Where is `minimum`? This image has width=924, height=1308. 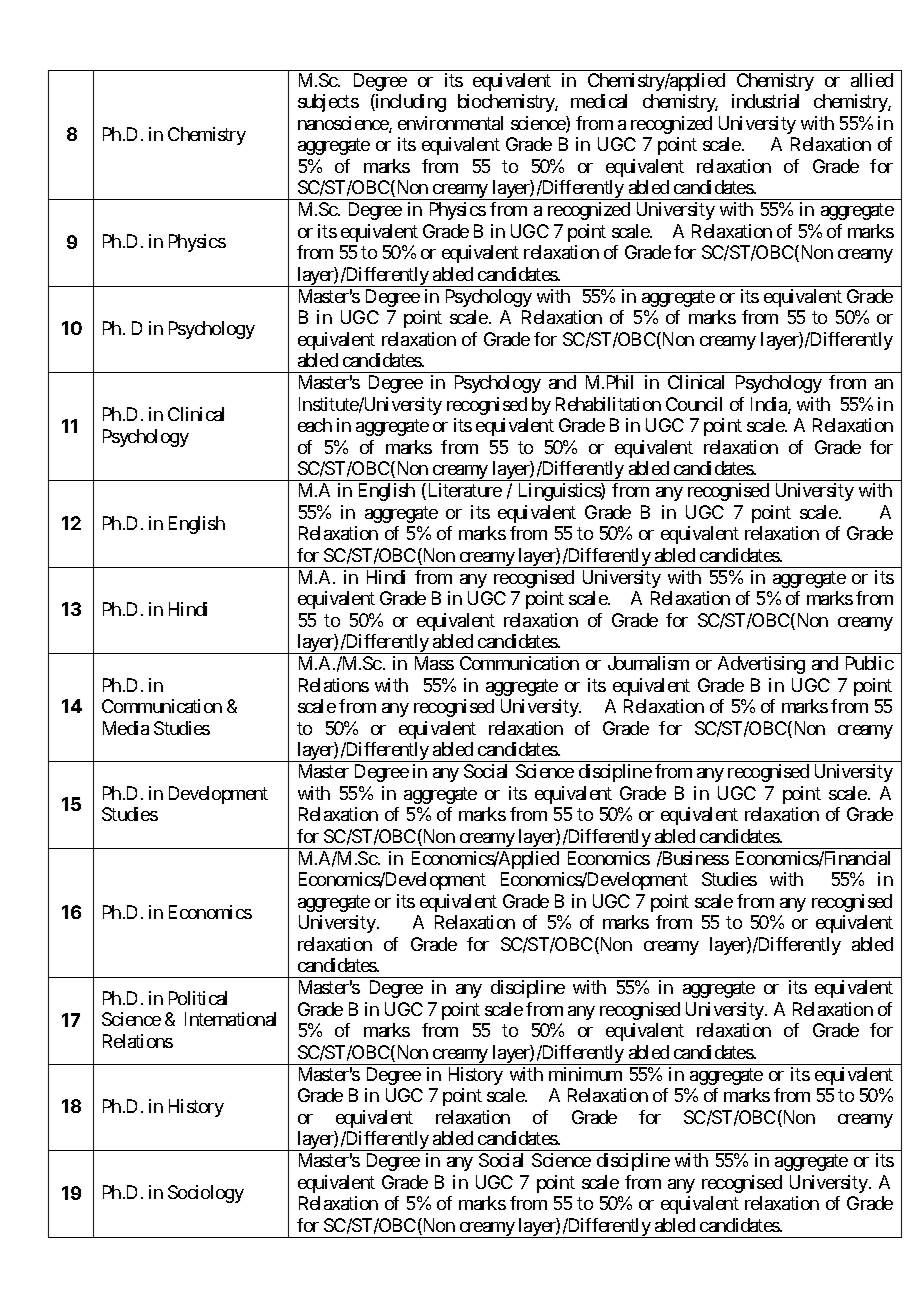 minimum is located at coordinates (585, 1074).
